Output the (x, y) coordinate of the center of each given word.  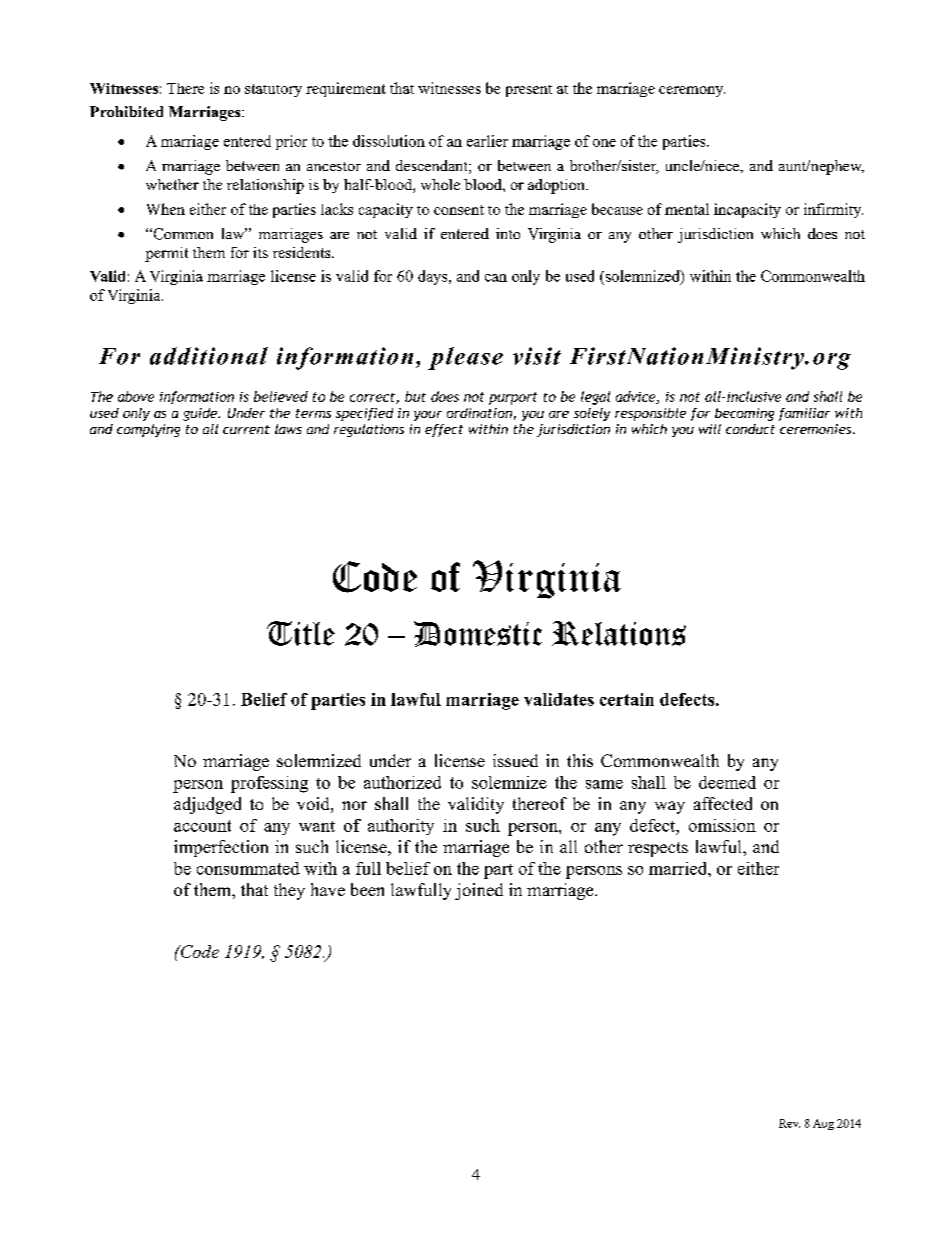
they (289, 891)
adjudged (207, 805)
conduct (750, 429)
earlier (487, 141)
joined (479, 891)
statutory (273, 90)
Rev (789, 1123)
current (246, 429)
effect (444, 430)
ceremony (692, 91)
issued (515, 760)
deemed (727, 782)
